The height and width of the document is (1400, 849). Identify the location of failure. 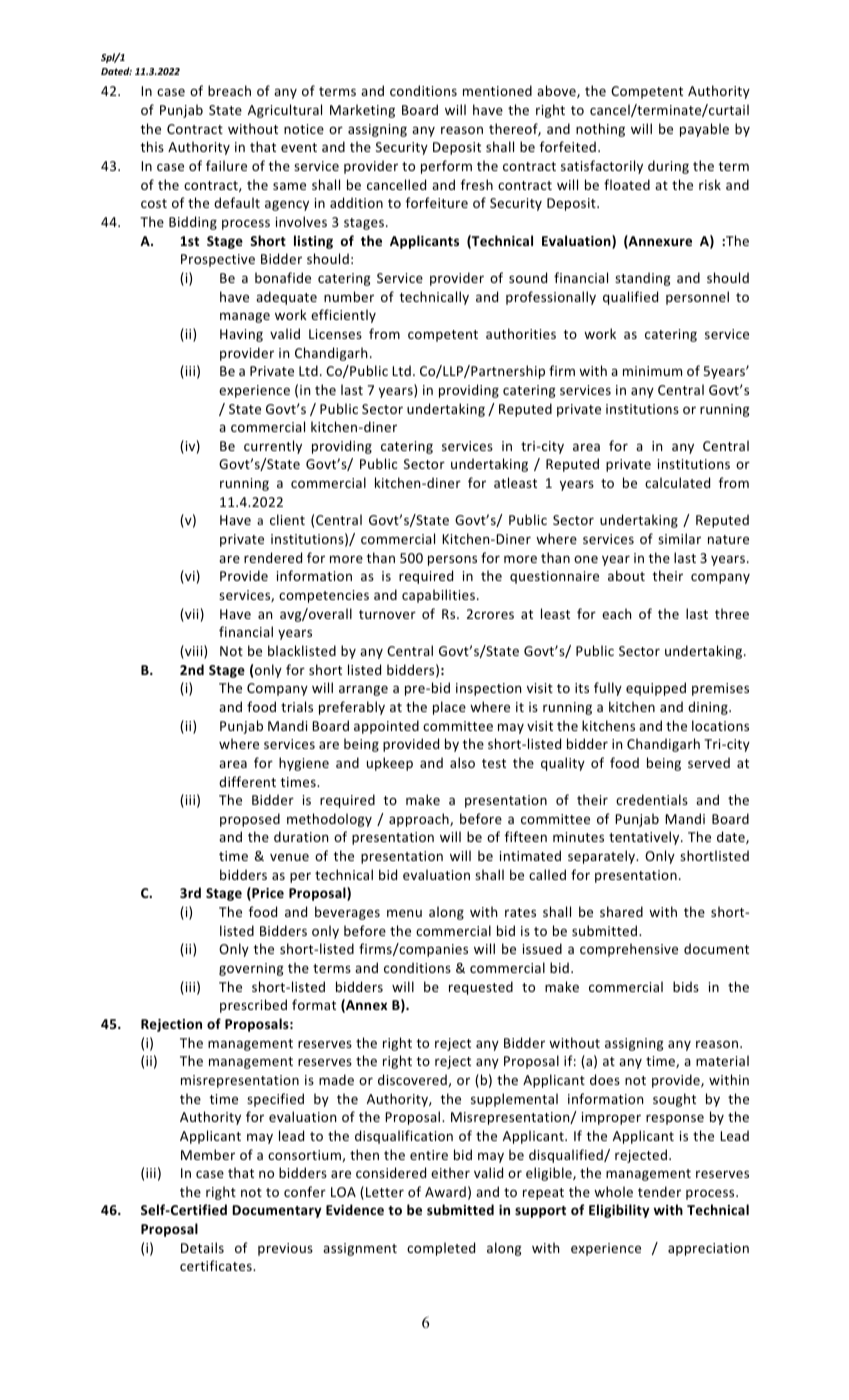
(226, 165).
